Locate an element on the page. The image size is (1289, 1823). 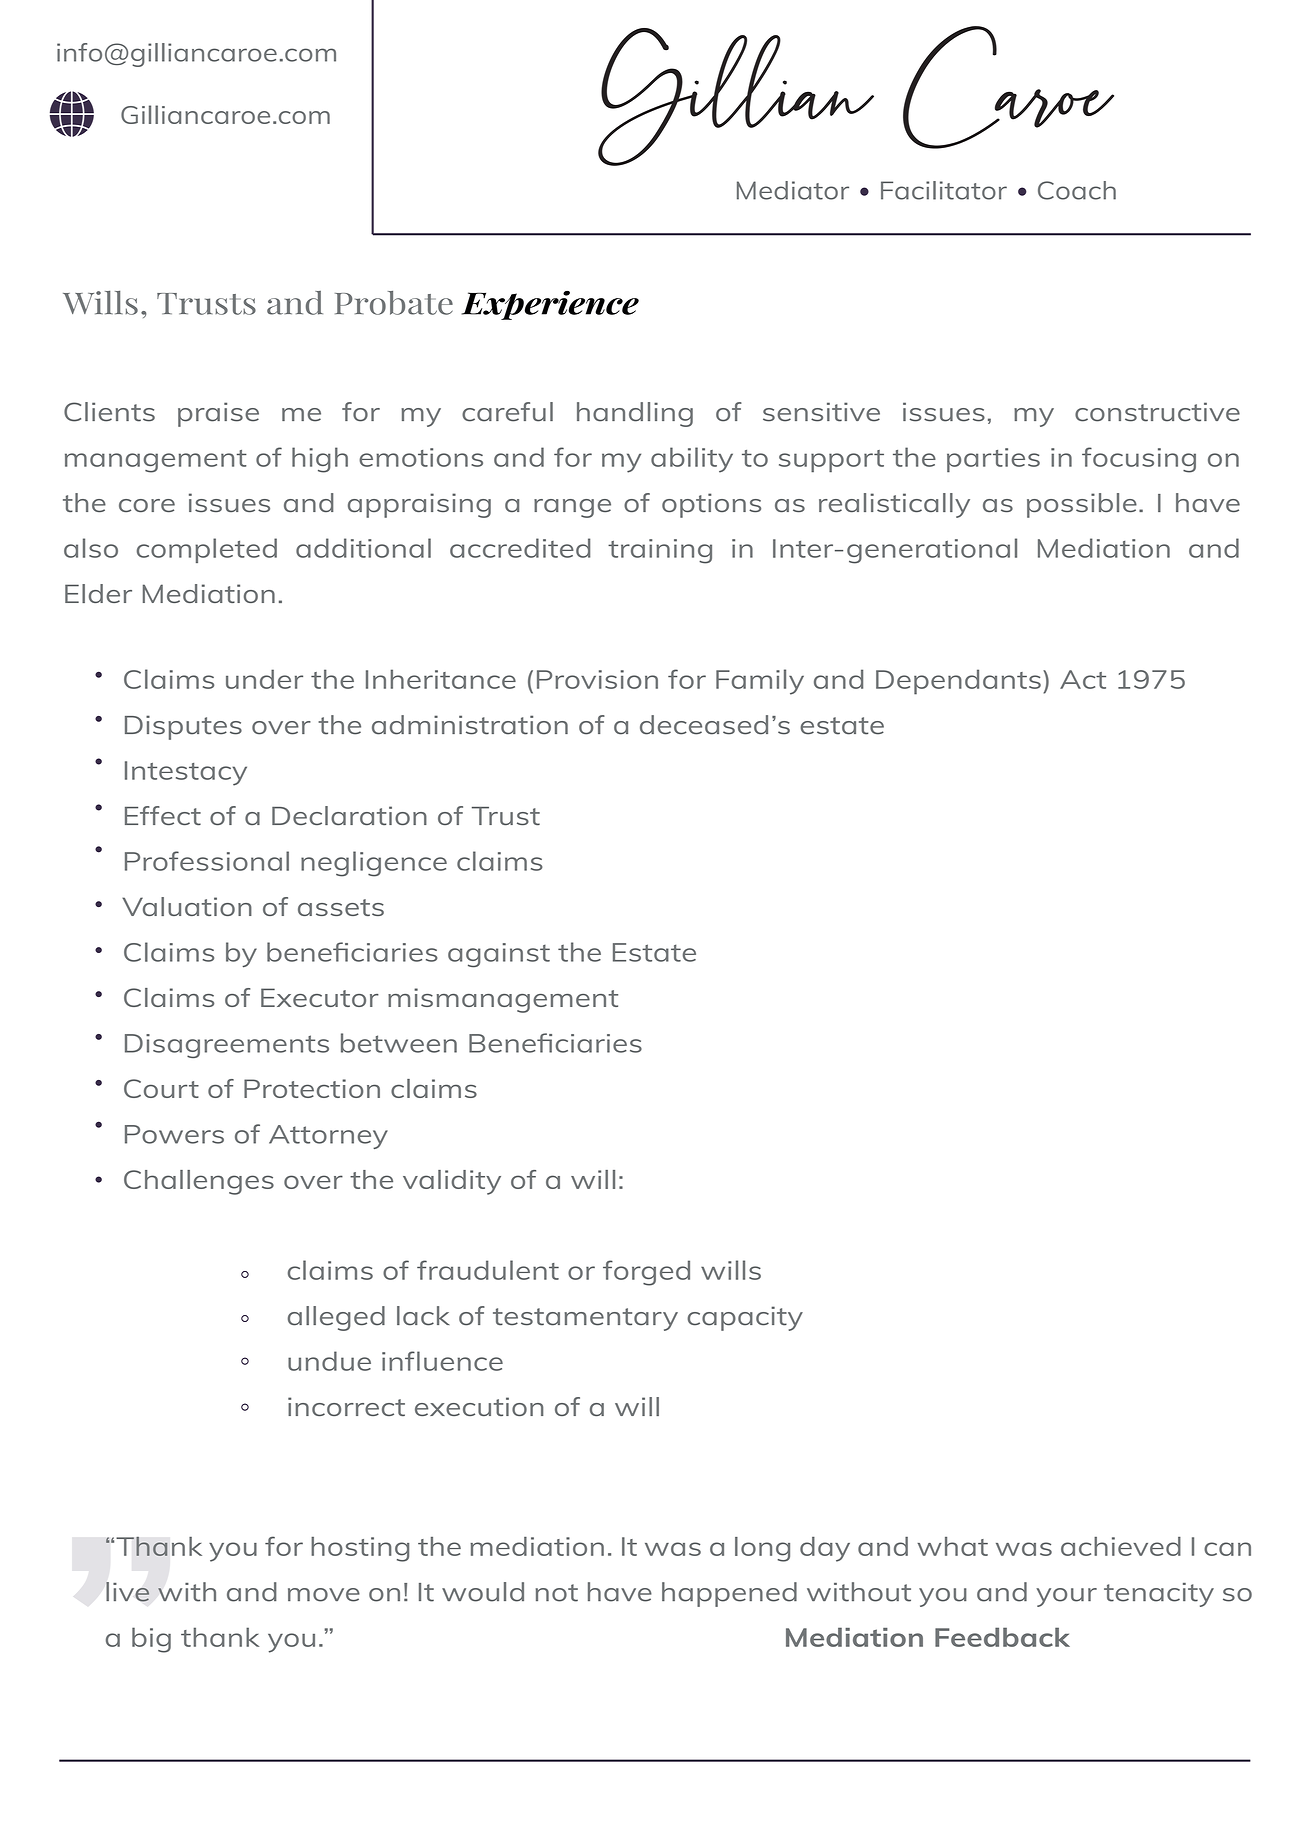
Probate is located at coordinates (394, 303).
